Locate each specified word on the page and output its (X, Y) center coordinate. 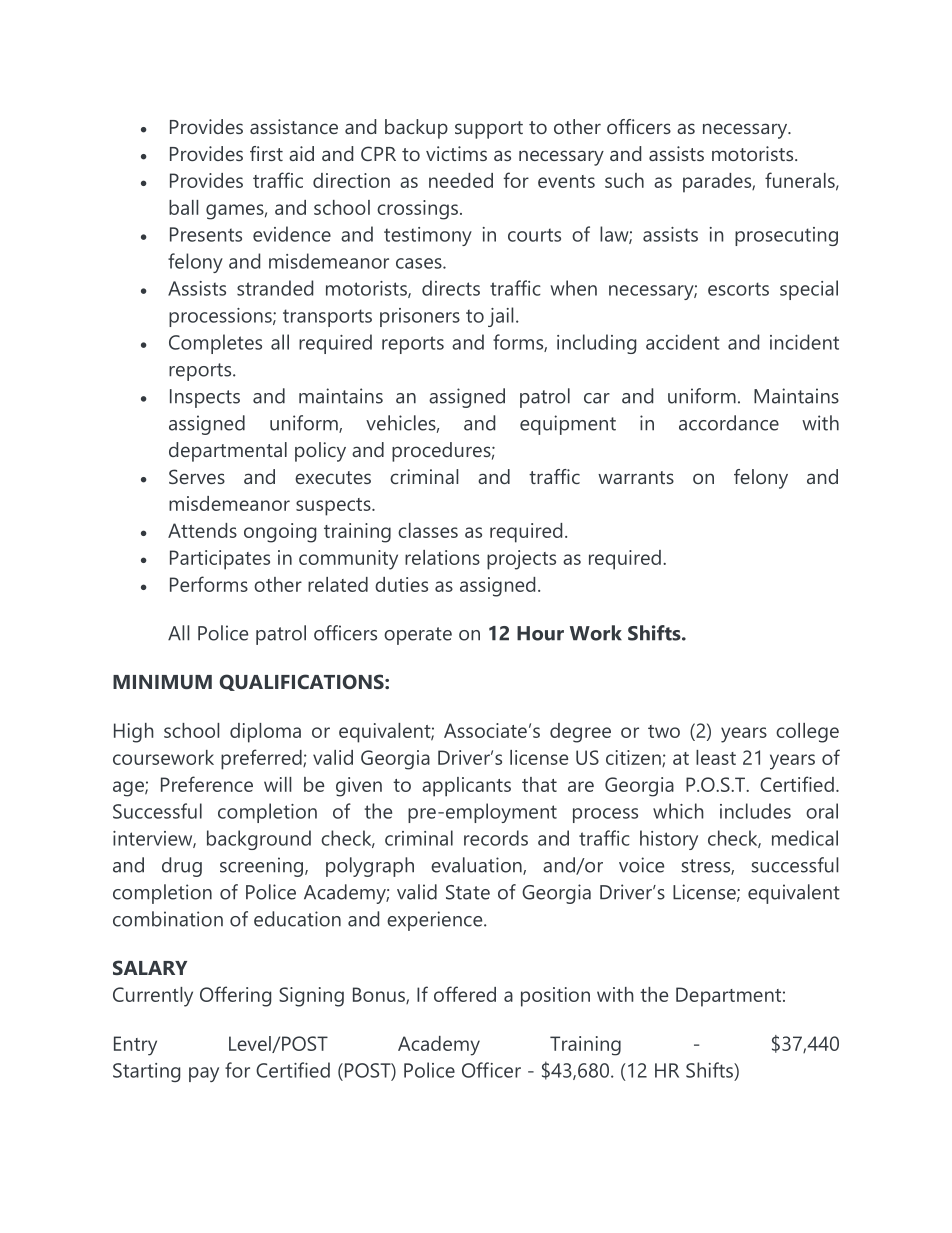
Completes (215, 344)
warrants (636, 477)
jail (501, 317)
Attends (202, 530)
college (807, 733)
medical (805, 838)
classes (428, 530)
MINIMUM (162, 682)
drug (182, 867)
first (266, 153)
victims (456, 153)
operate (418, 636)
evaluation (477, 866)
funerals (801, 181)
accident (683, 342)
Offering (235, 996)
